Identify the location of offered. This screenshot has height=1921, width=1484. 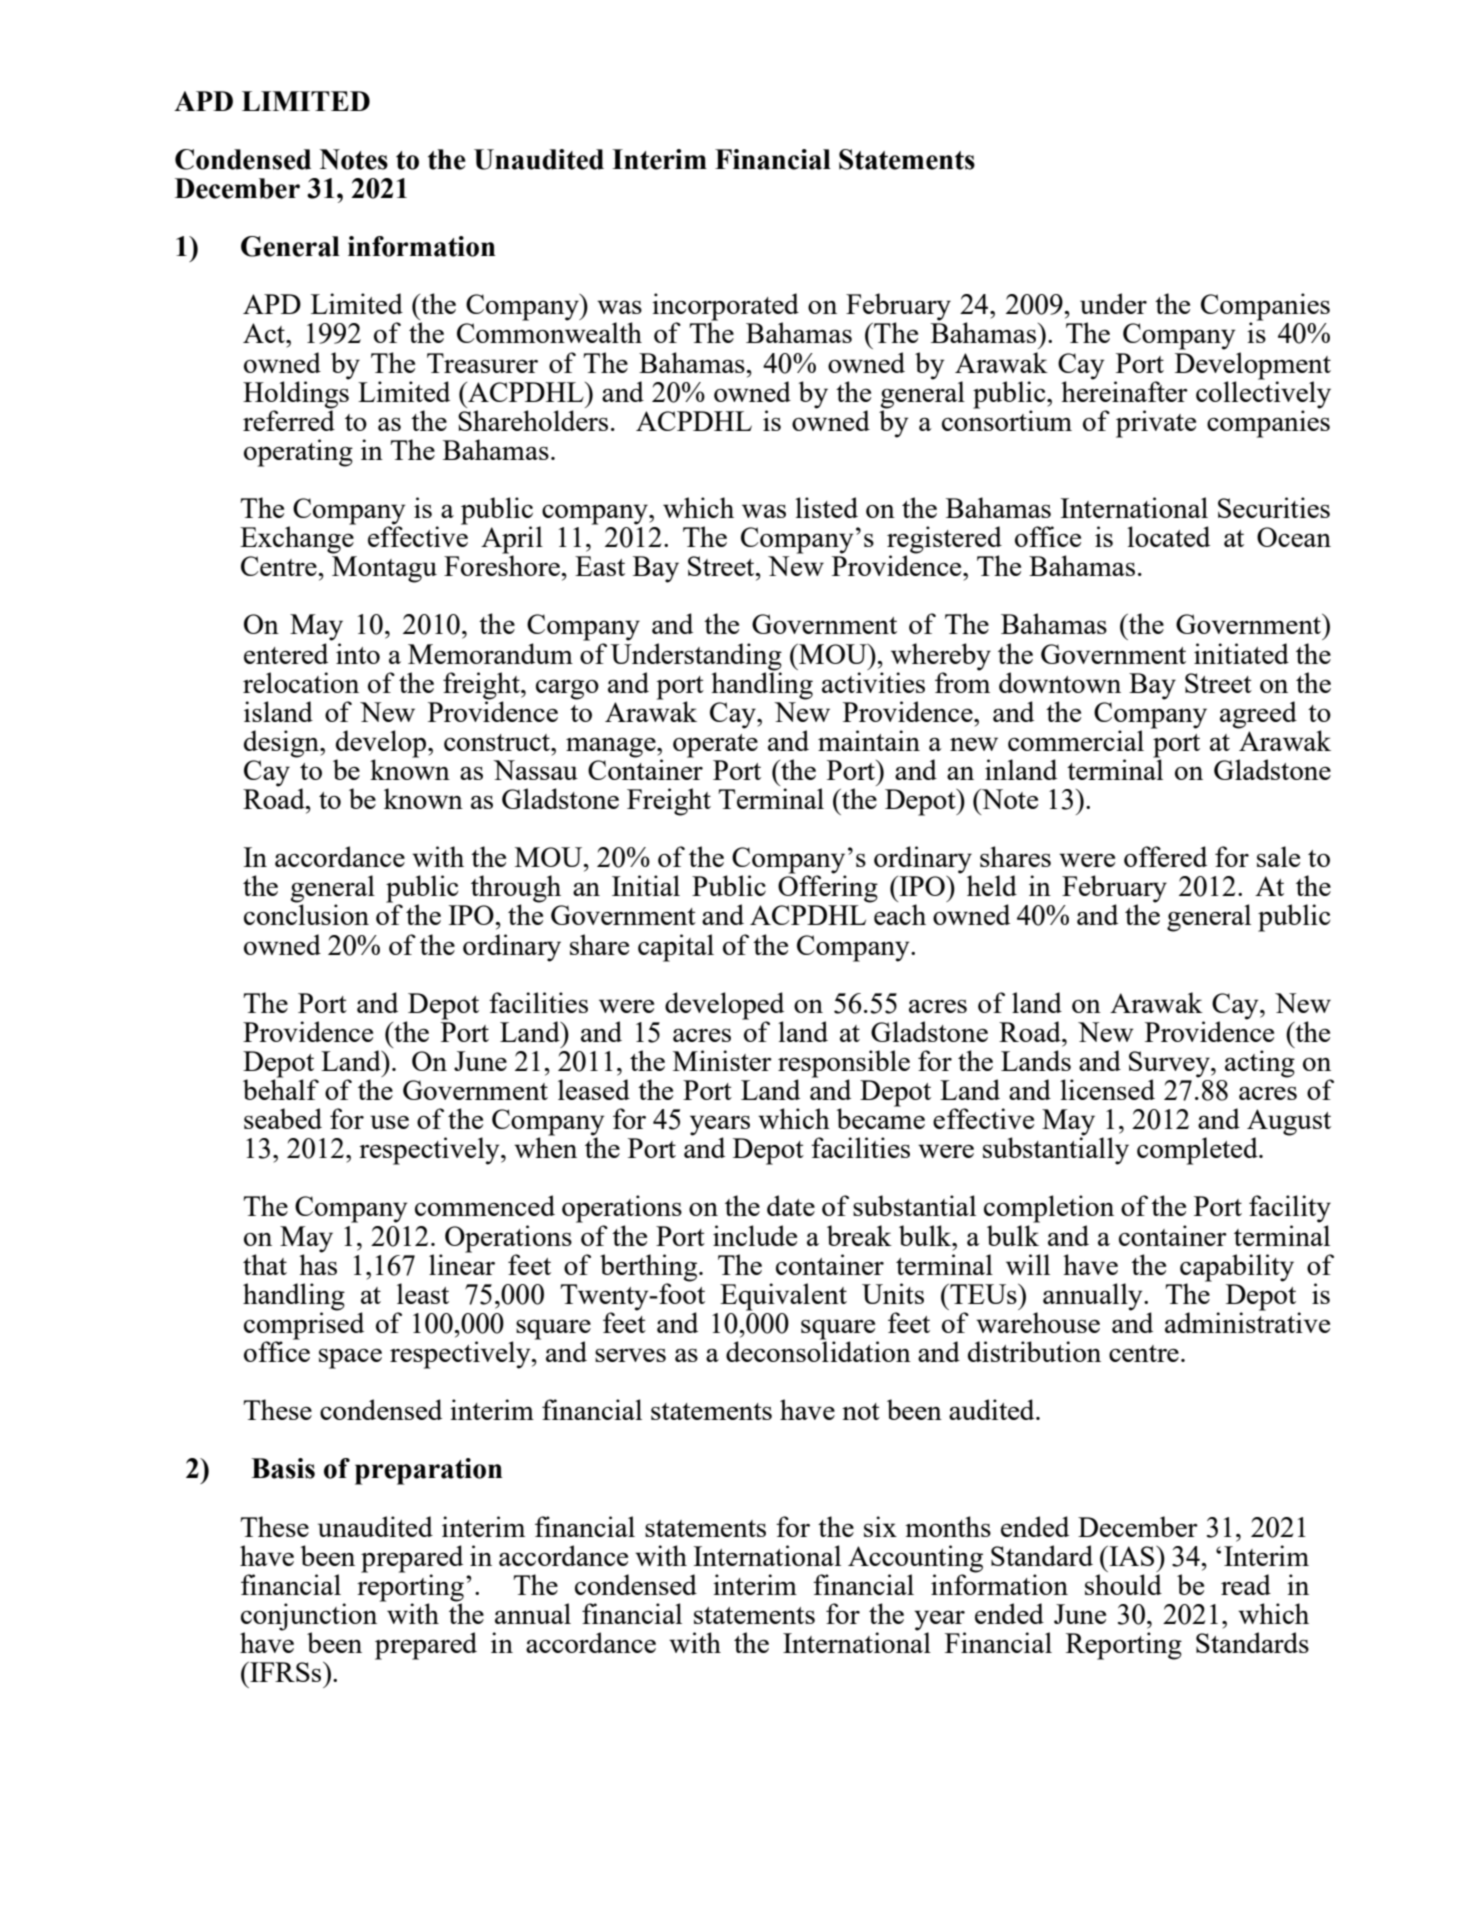
(1165, 856).
